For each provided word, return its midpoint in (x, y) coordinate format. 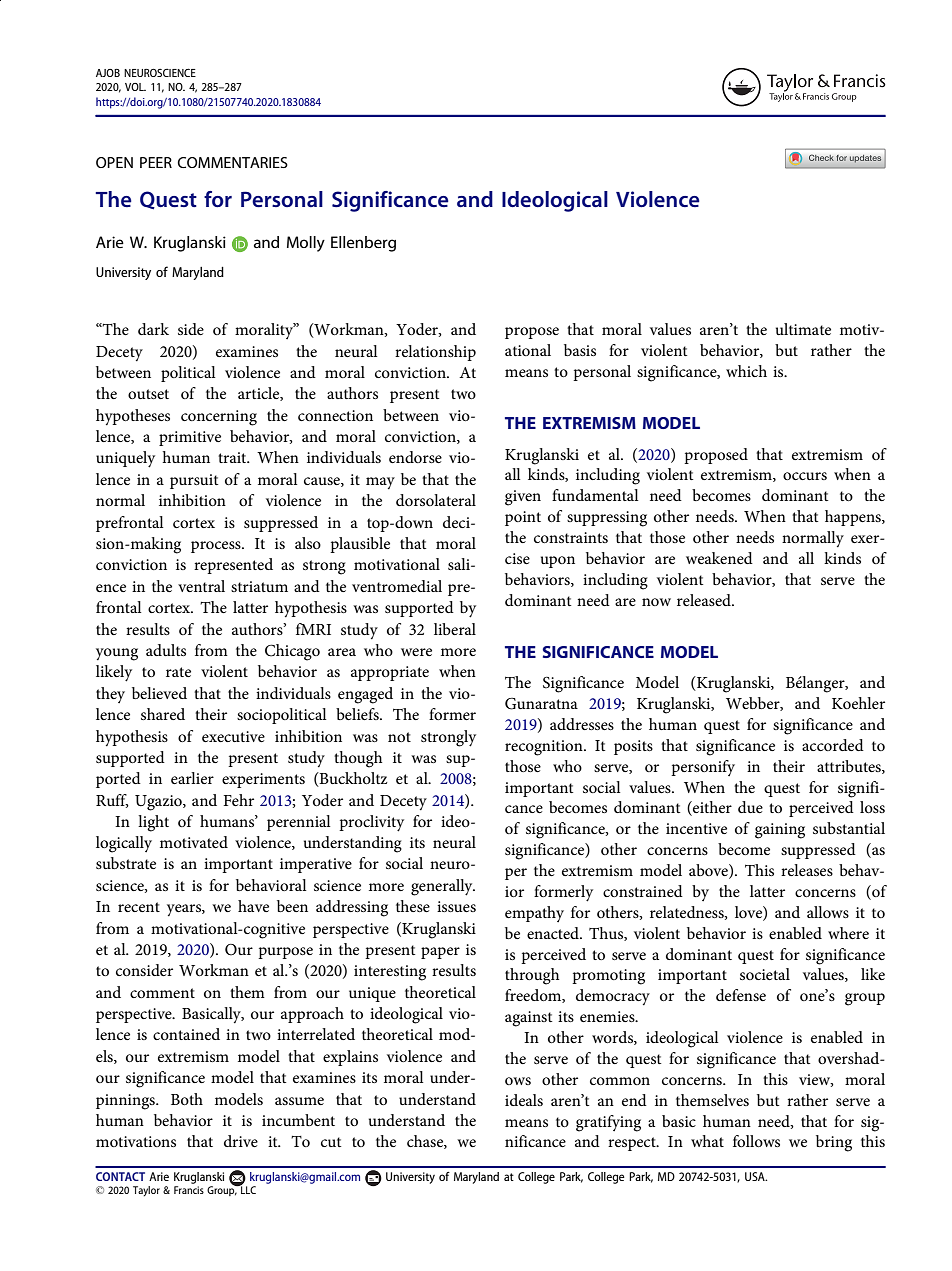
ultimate (803, 329)
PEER (156, 162)
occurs (805, 476)
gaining (780, 831)
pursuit (194, 481)
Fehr (238, 800)
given (523, 498)
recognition (545, 748)
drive (241, 1141)
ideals (524, 1100)
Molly (306, 244)
